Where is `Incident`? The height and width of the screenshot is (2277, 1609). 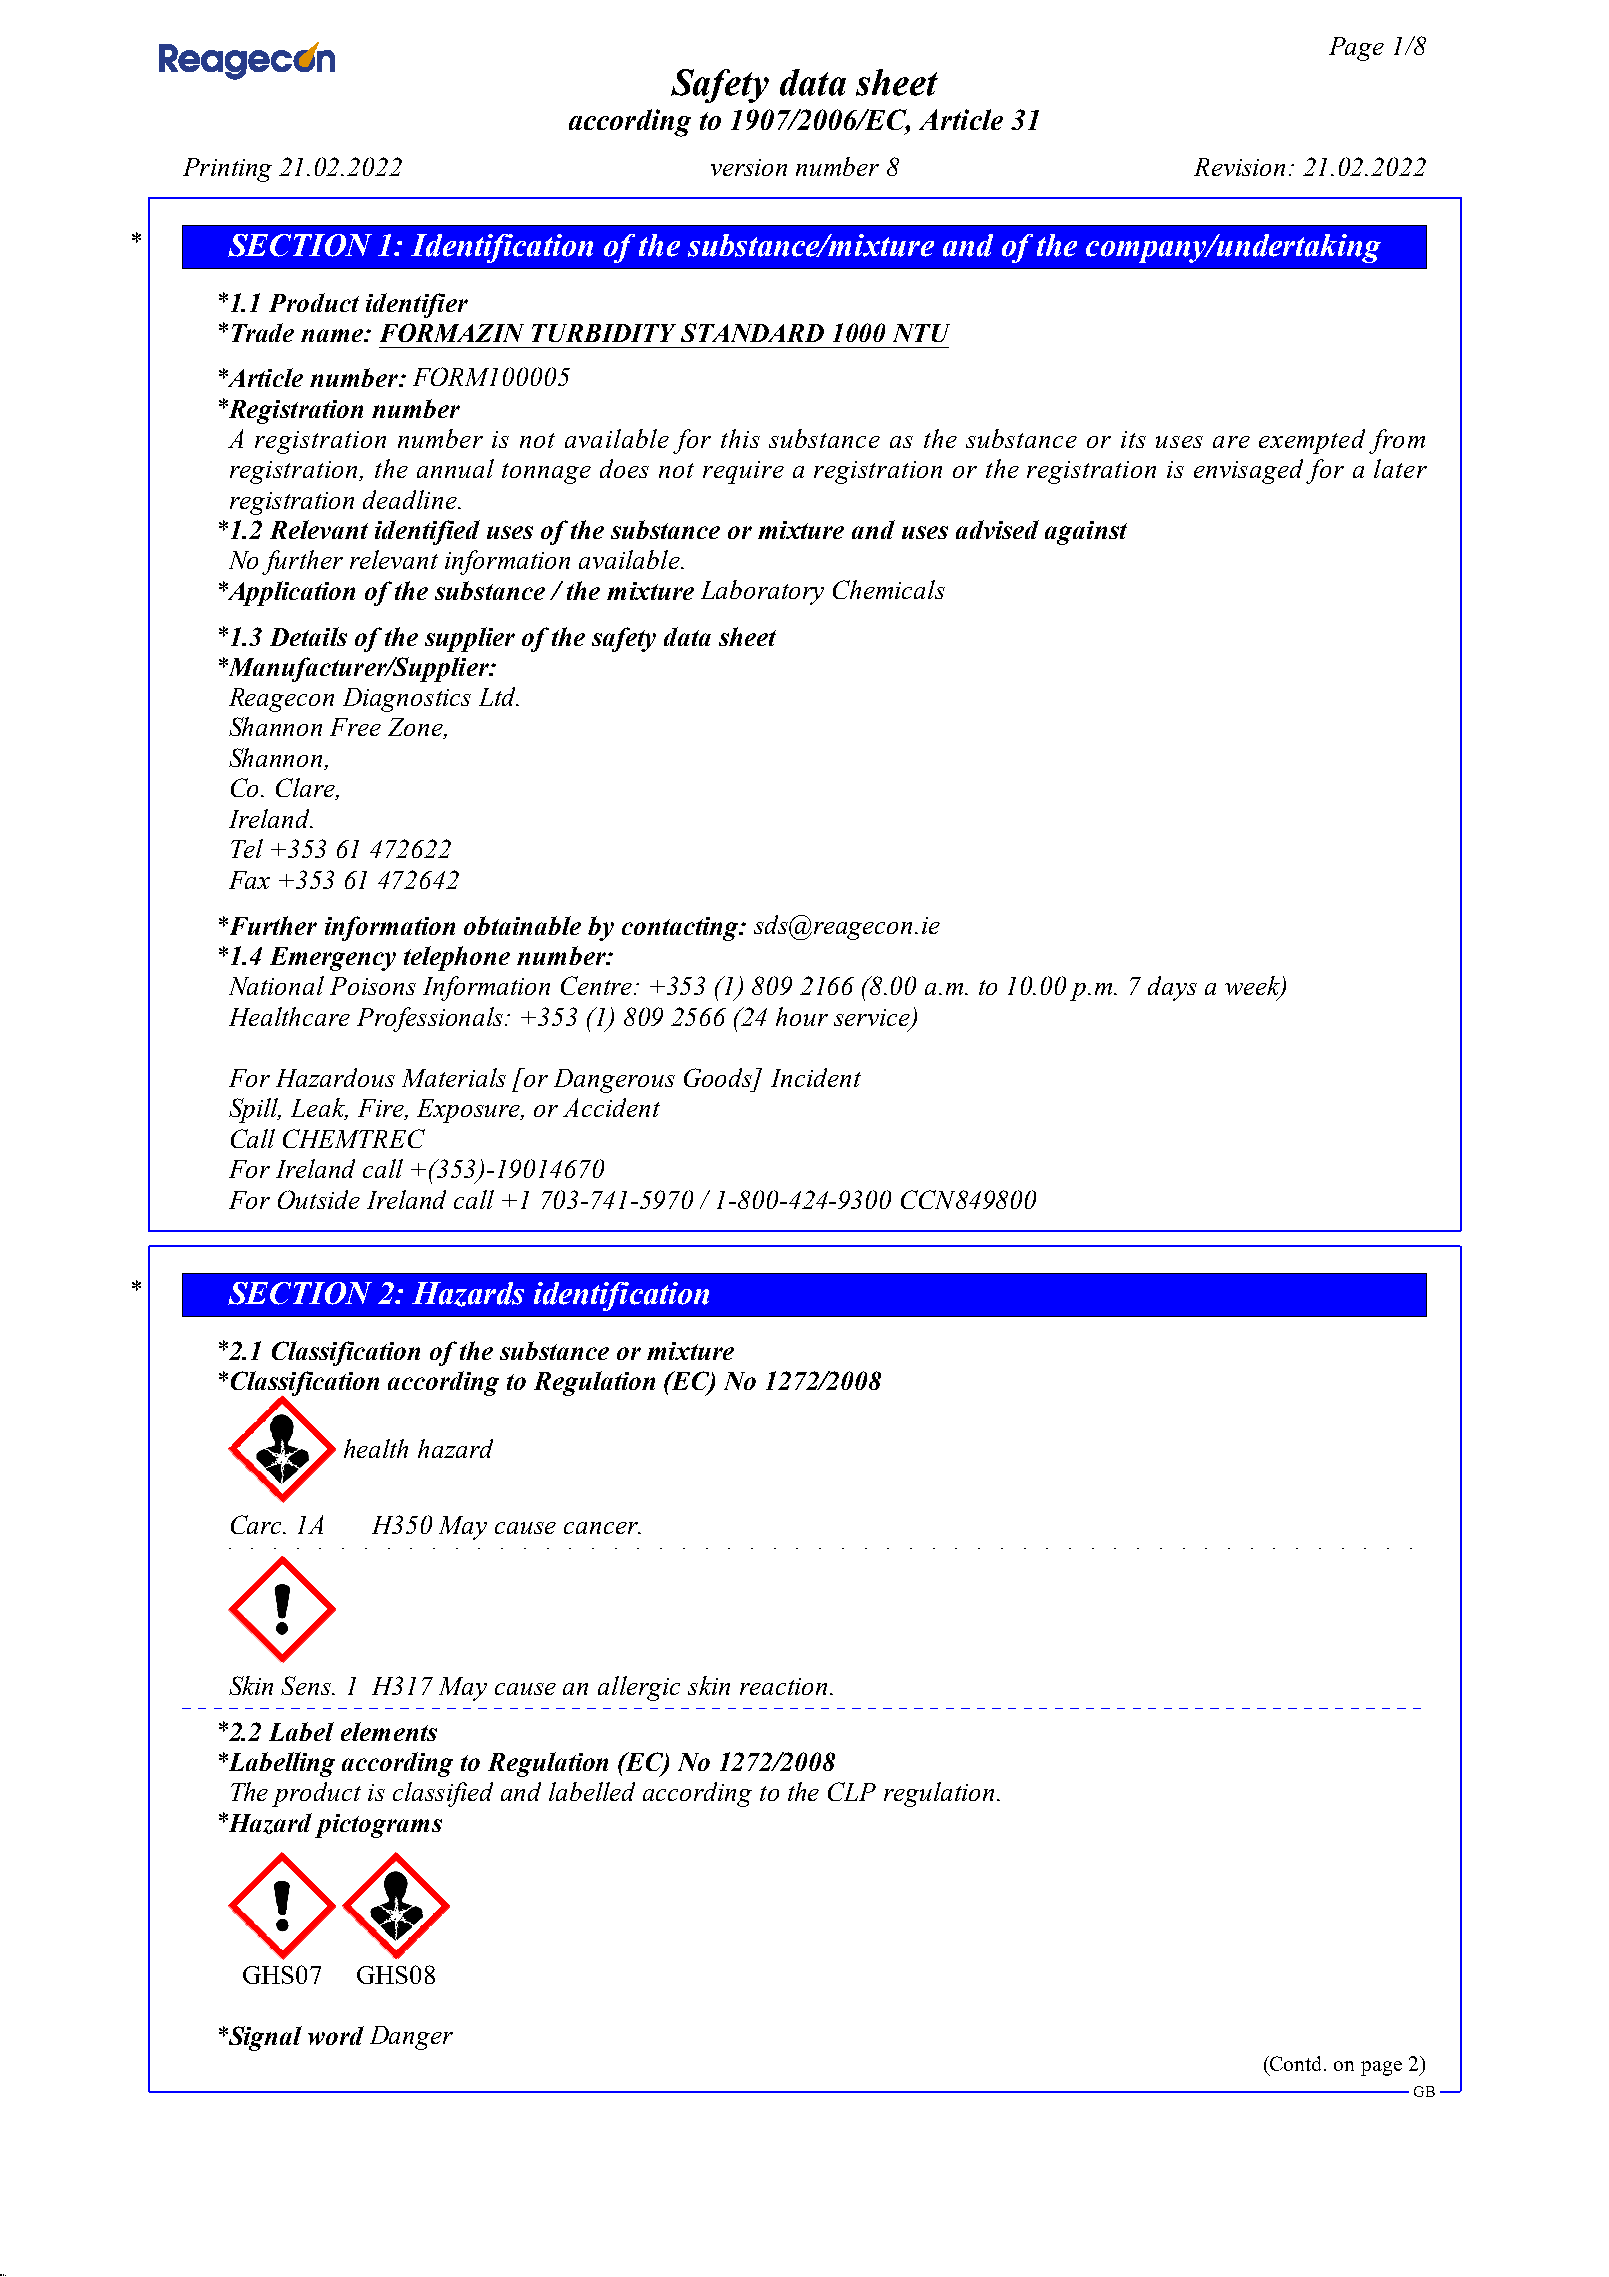 Incident is located at coordinates (816, 1077).
